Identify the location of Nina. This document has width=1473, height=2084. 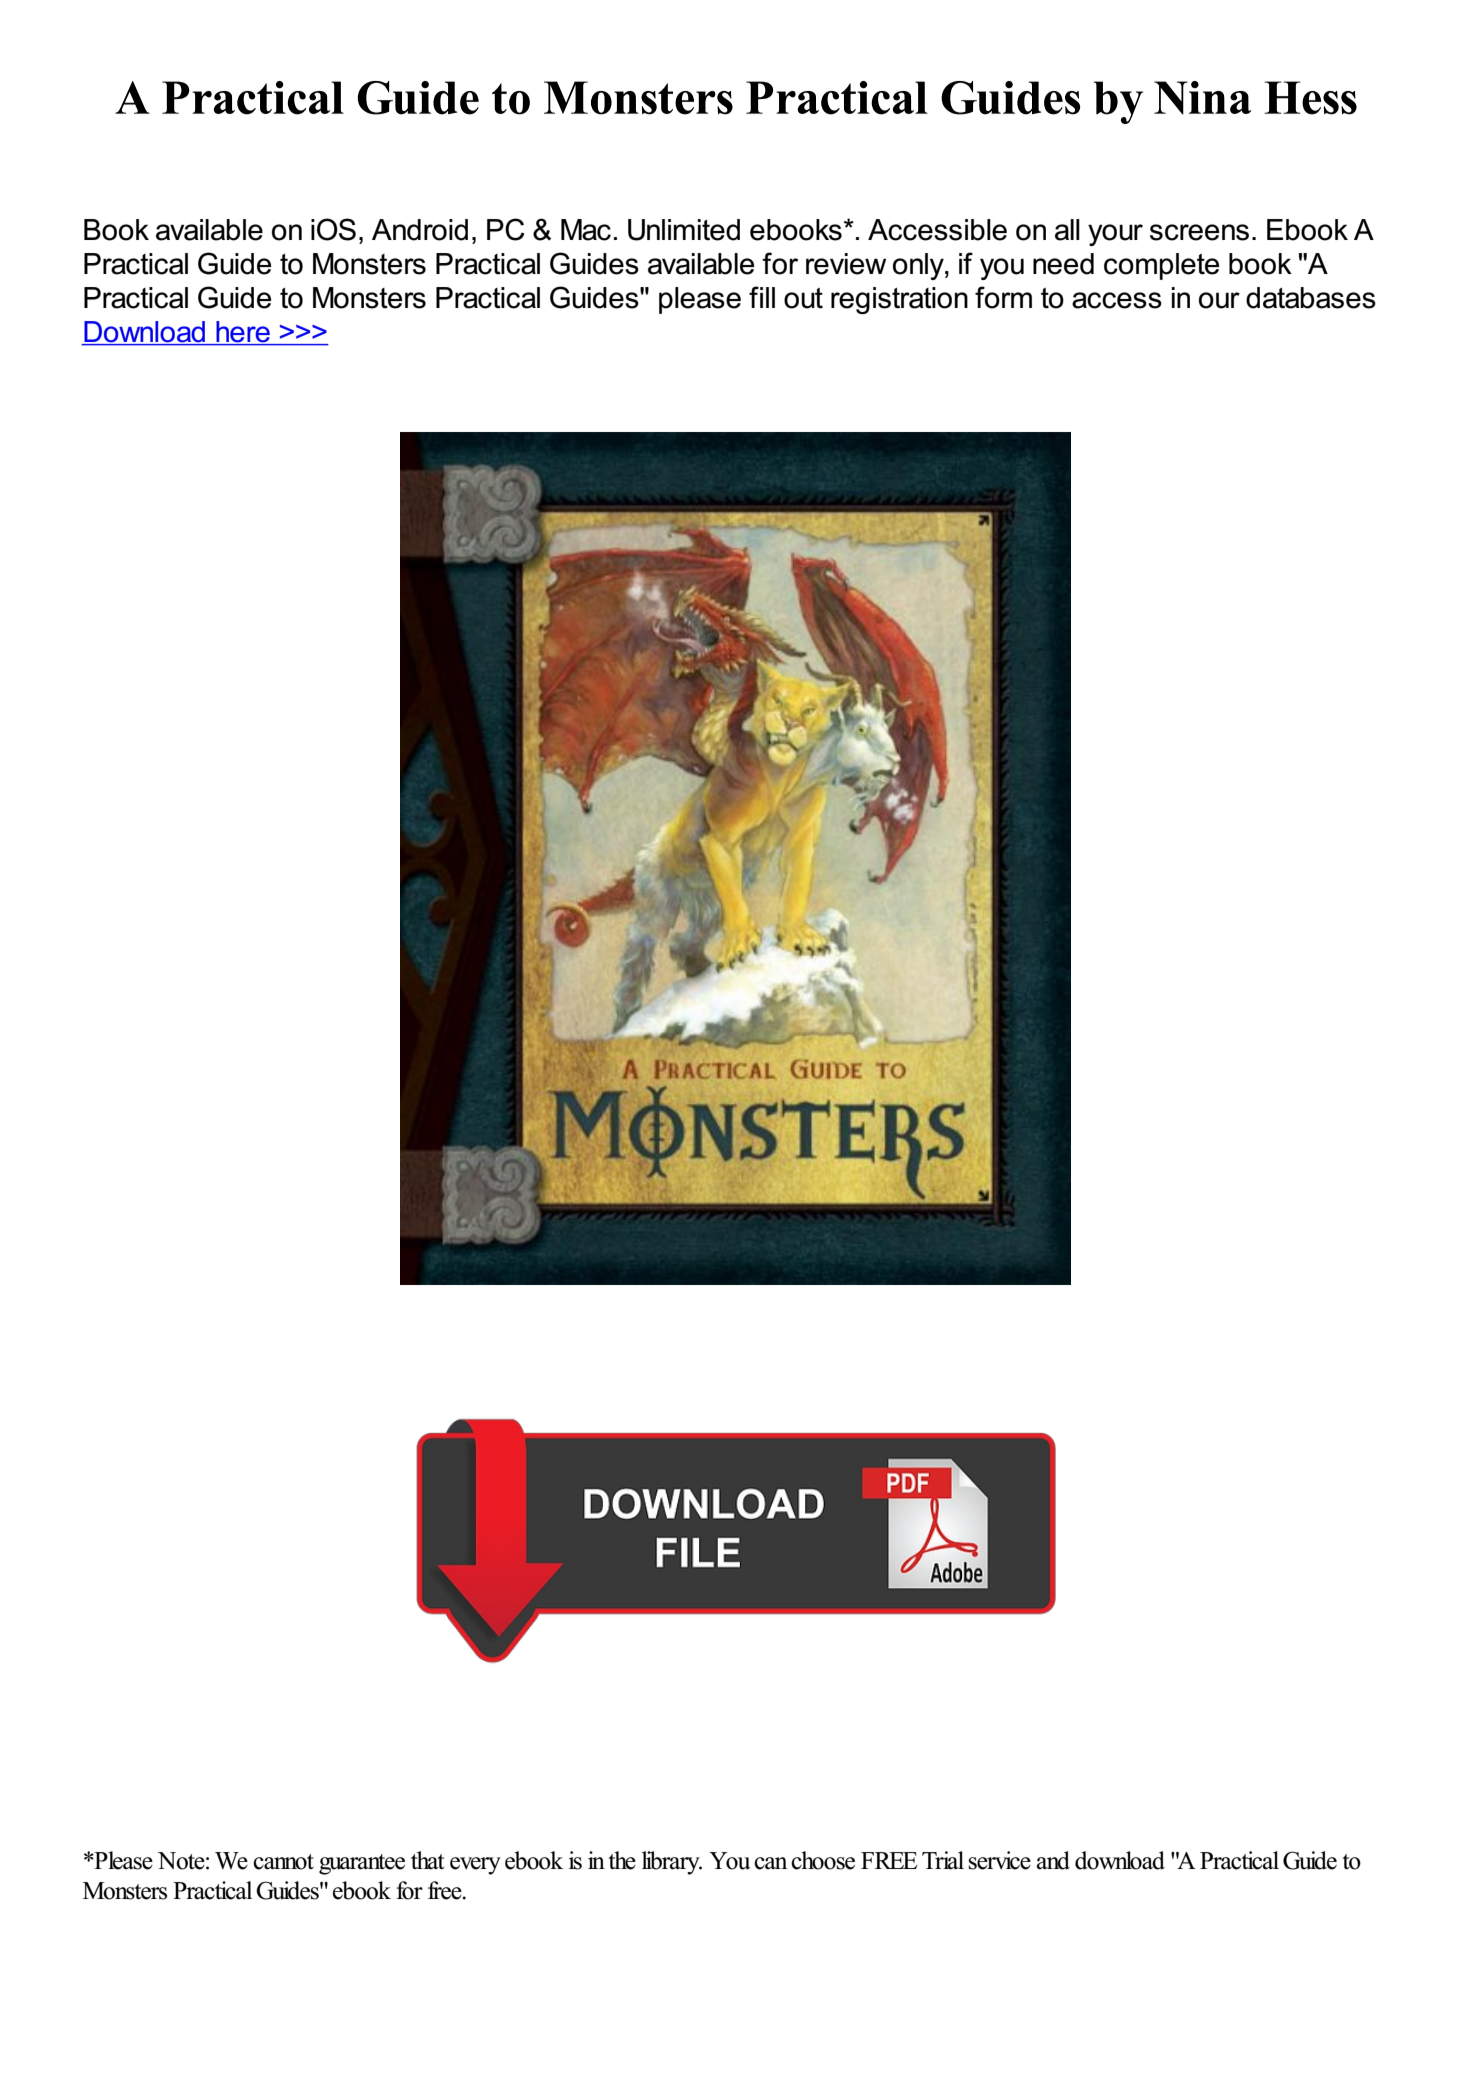
(1202, 98).
